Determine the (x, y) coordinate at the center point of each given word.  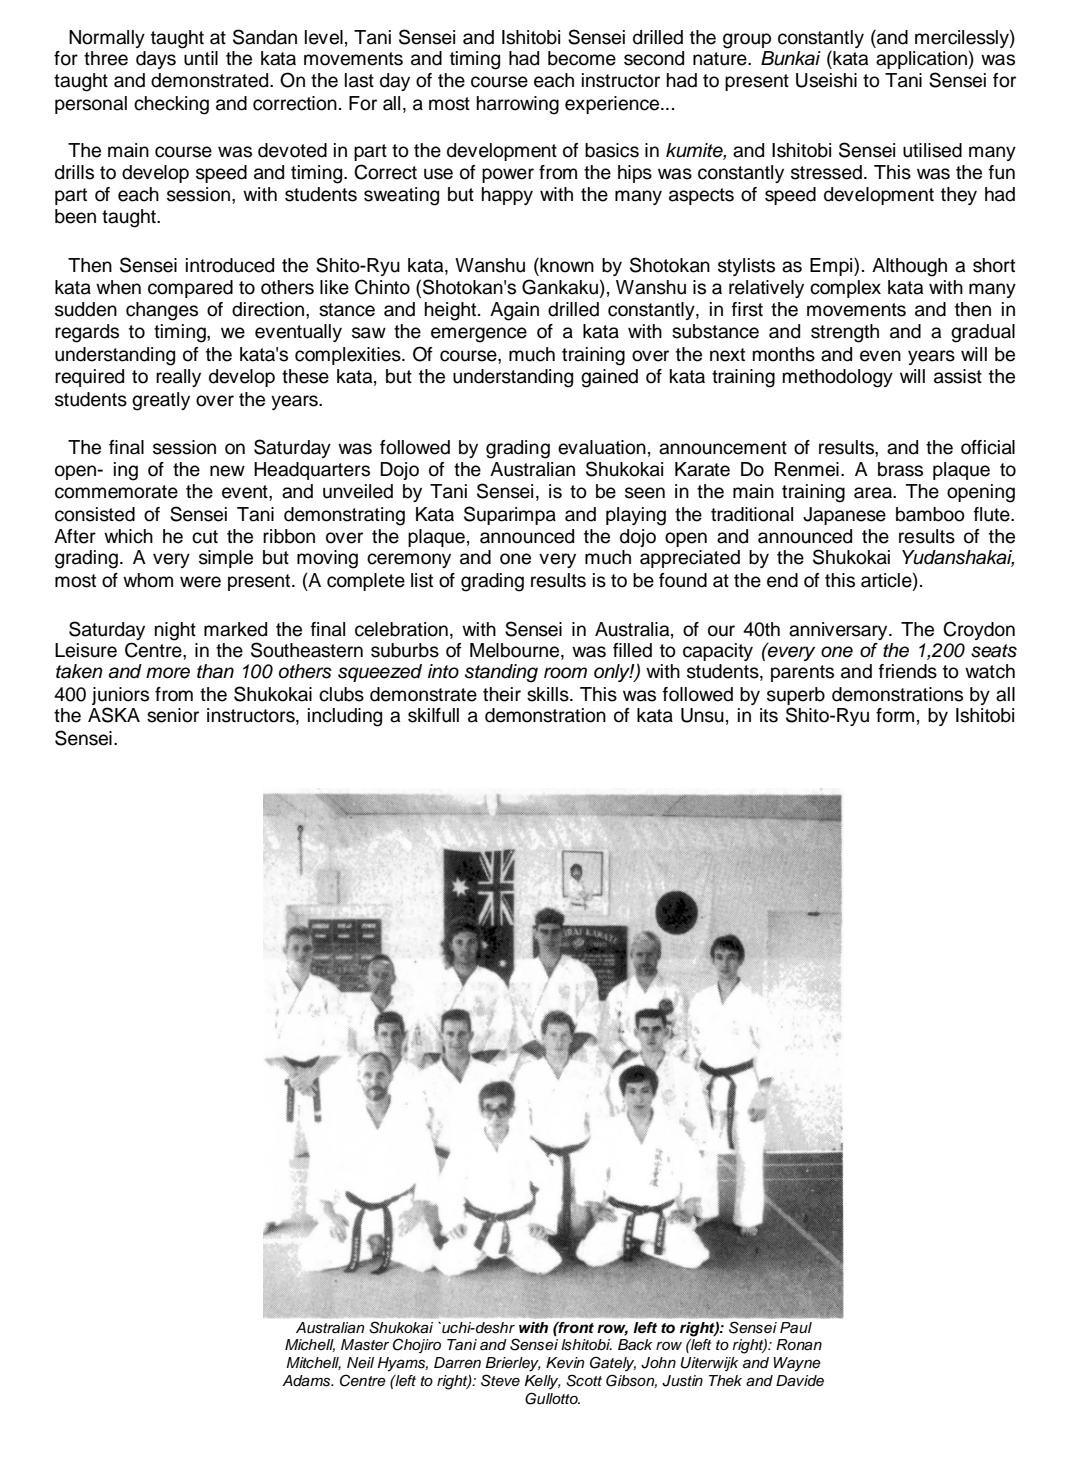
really (178, 378)
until (201, 58)
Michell (310, 1345)
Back (635, 1345)
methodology (838, 378)
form (895, 715)
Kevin (565, 1363)
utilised (932, 150)
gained (609, 378)
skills (549, 694)
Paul (796, 1327)
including (345, 717)
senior (173, 715)
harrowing (518, 105)
